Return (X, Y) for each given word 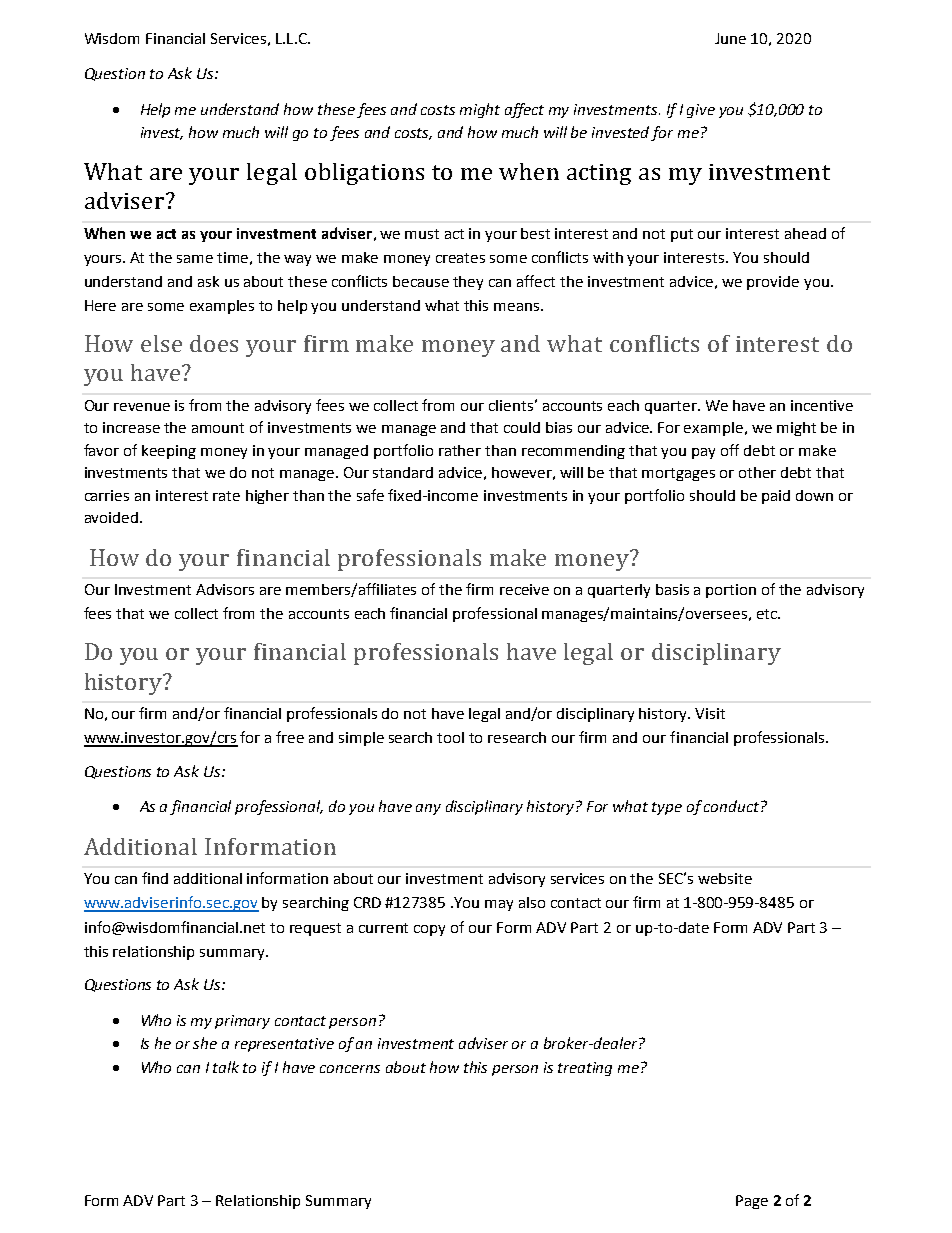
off (730, 450)
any (428, 809)
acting (599, 174)
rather (460, 450)
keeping (169, 452)
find (155, 878)
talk (226, 1067)
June (730, 38)
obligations (364, 174)
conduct (733, 806)
